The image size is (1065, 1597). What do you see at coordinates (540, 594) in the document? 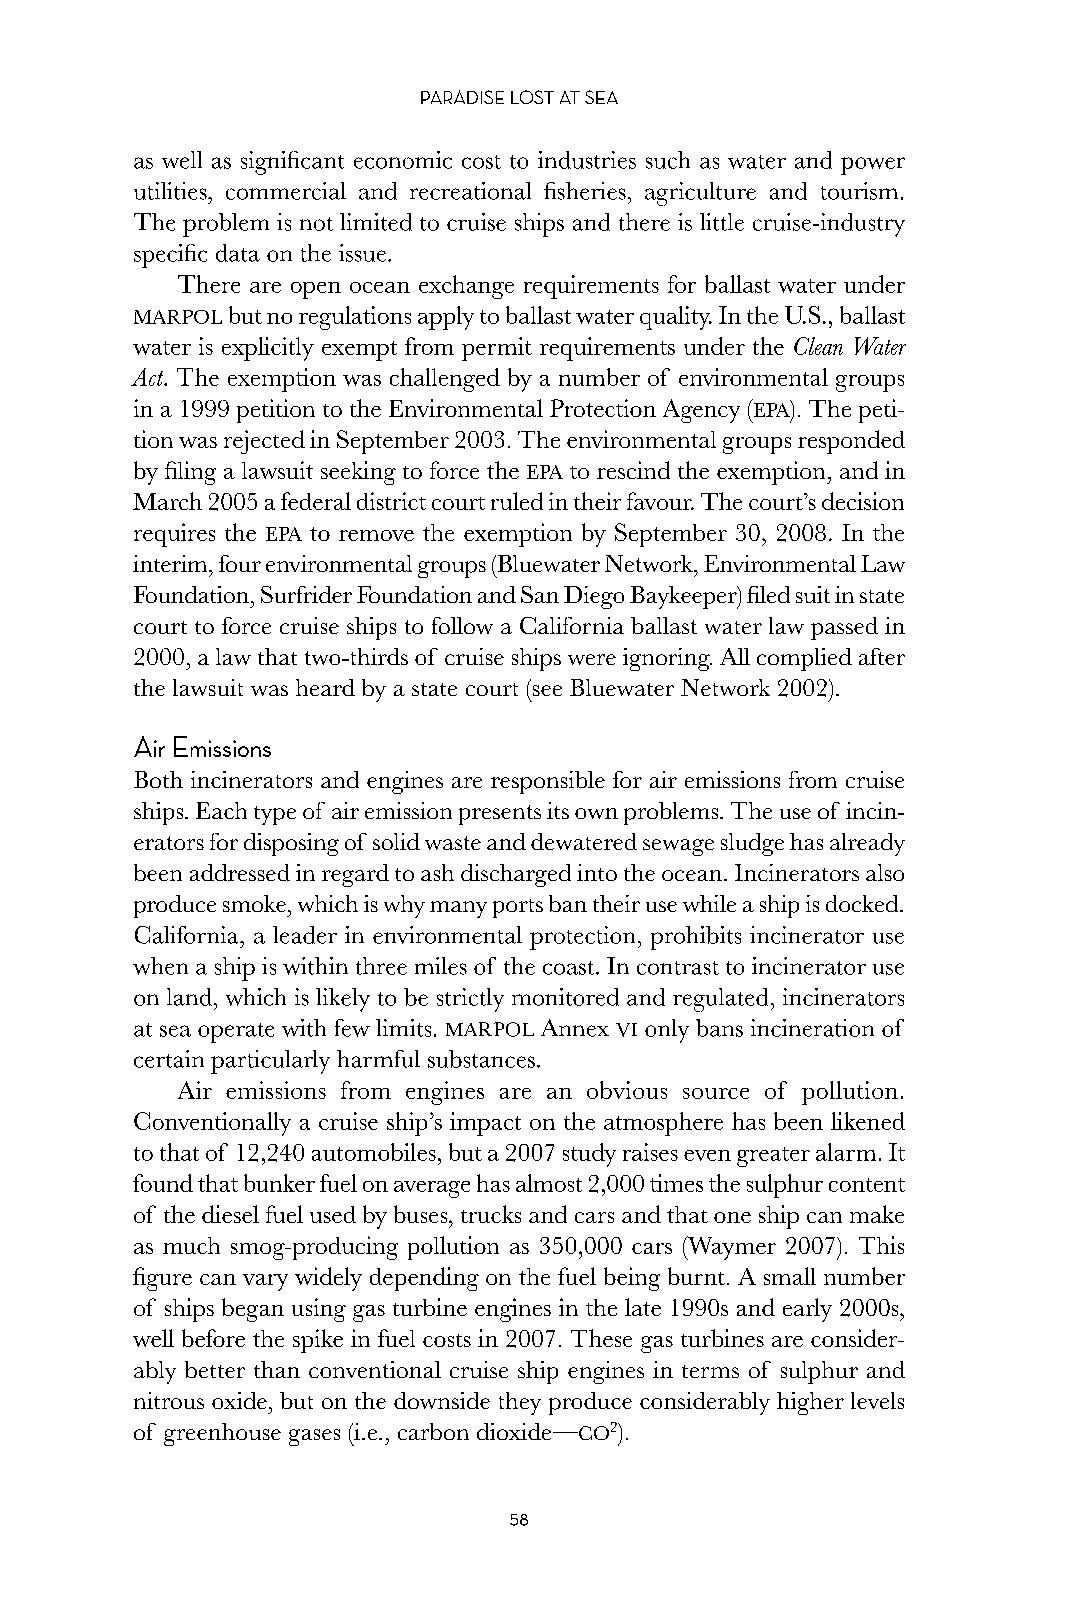
I see `San` at bounding box center [540, 594].
